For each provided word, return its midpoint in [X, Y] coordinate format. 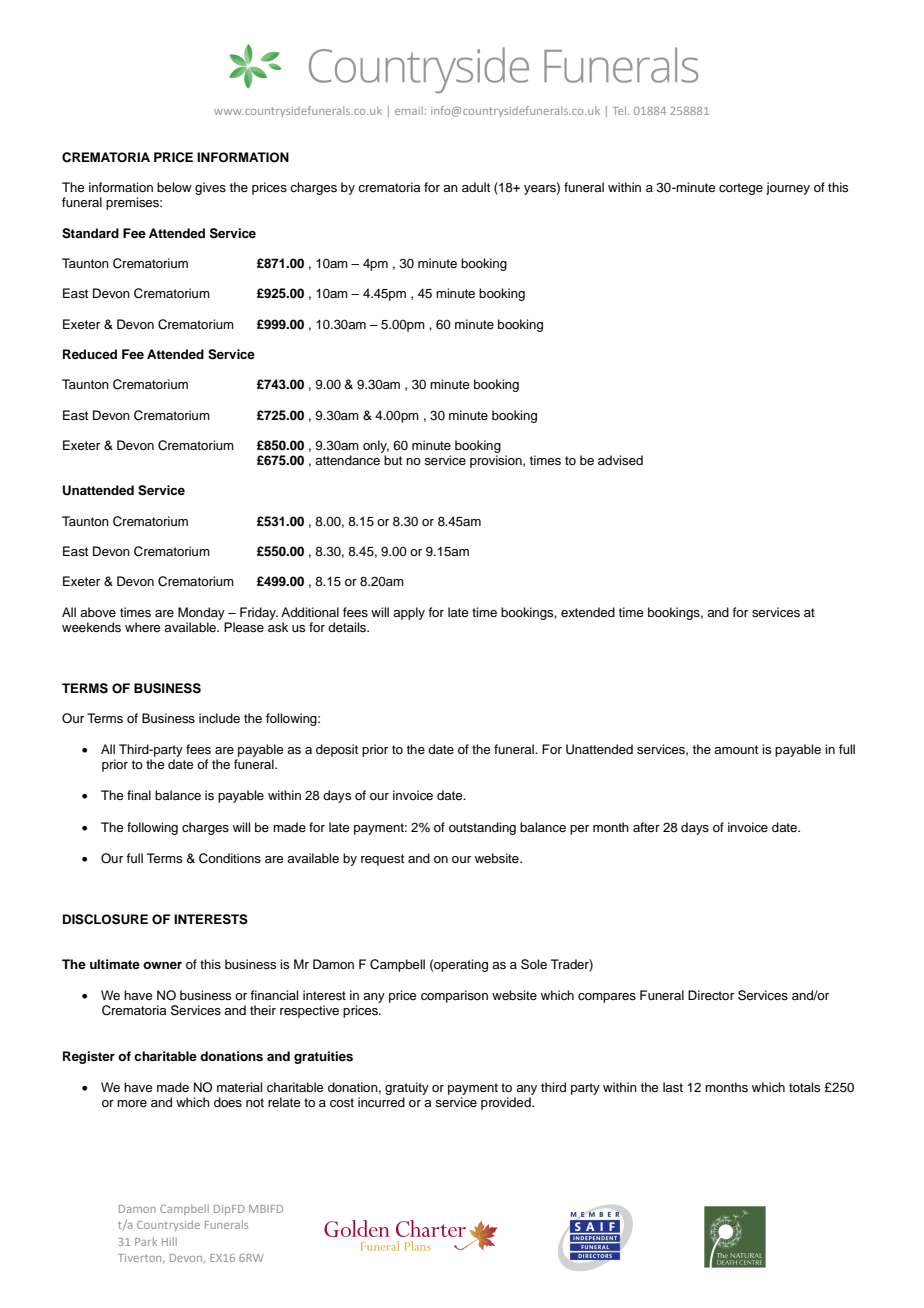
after [646, 827]
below [174, 187]
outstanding [482, 828]
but [393, 460]
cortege [741, 189]
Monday [201, 613]
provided [507, 1103]
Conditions [230, 858]
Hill [169, 1241]
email [409, 110]
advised [620, 460]
